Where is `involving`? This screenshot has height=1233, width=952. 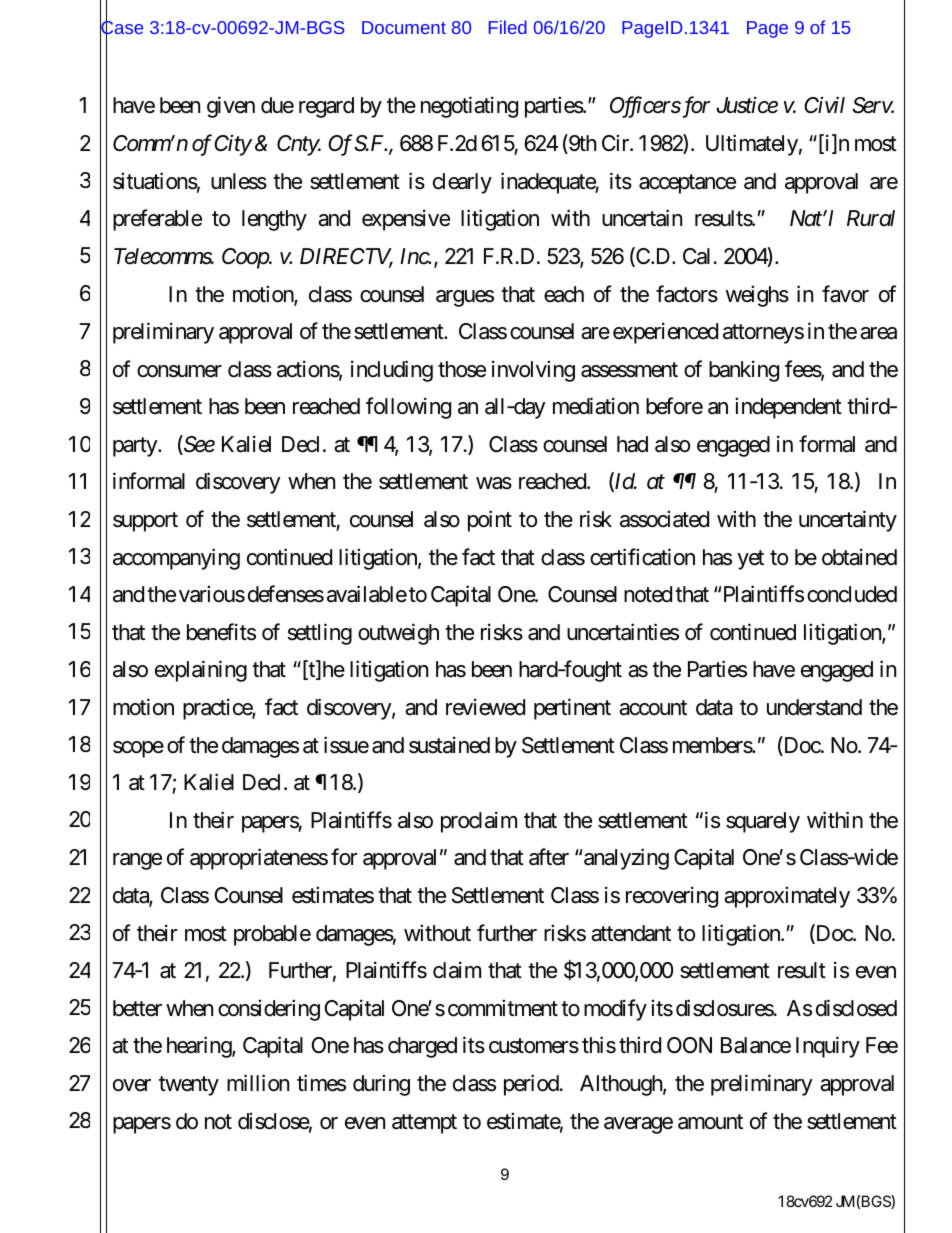 involving is located at coordinates (533, 371).
